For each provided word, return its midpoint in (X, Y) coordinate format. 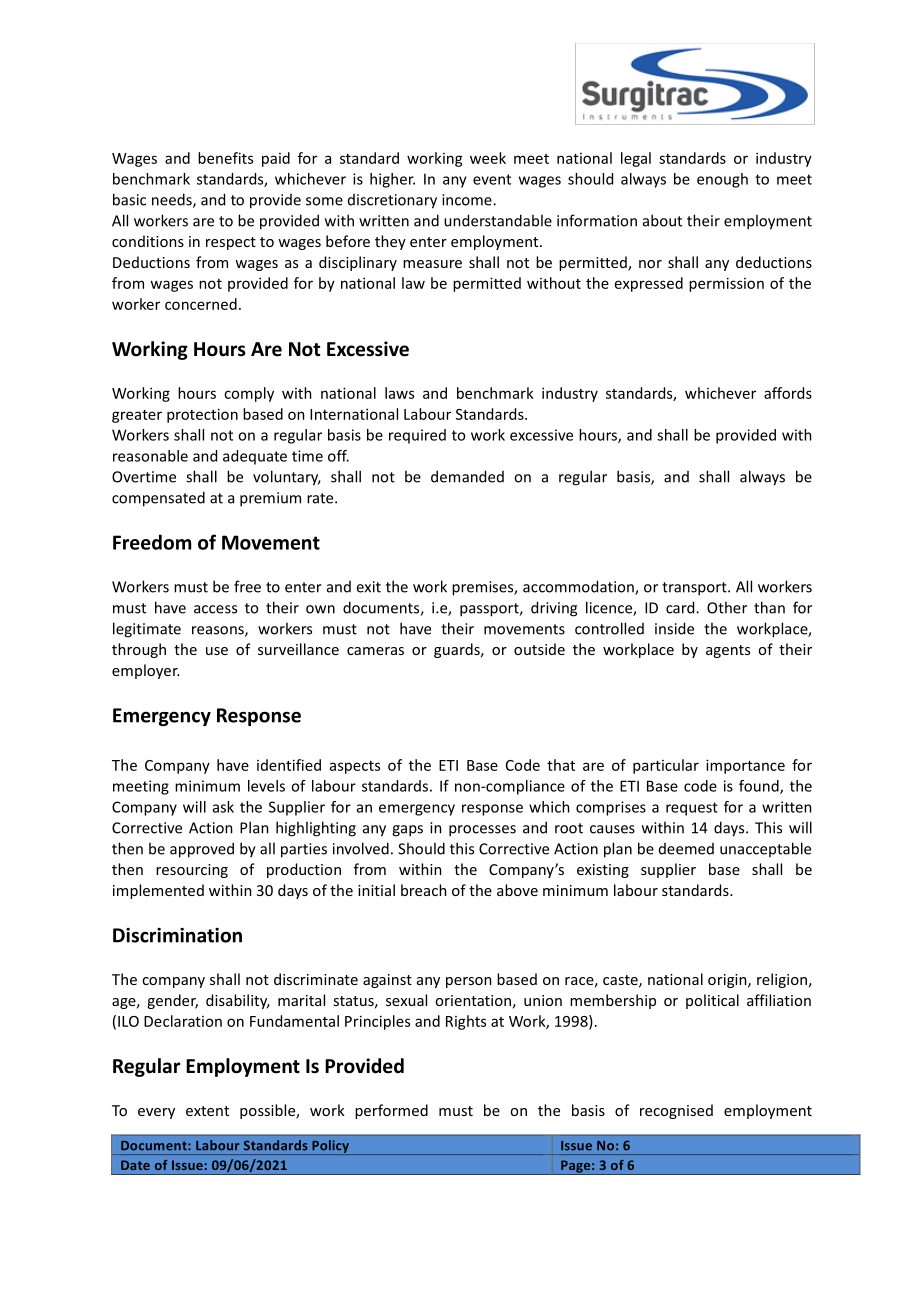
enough (722, 180)
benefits (225, 158)
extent (207, 1111)
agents (728, 651)
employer (146, 671)
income (468, 200)
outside (539, 649)
